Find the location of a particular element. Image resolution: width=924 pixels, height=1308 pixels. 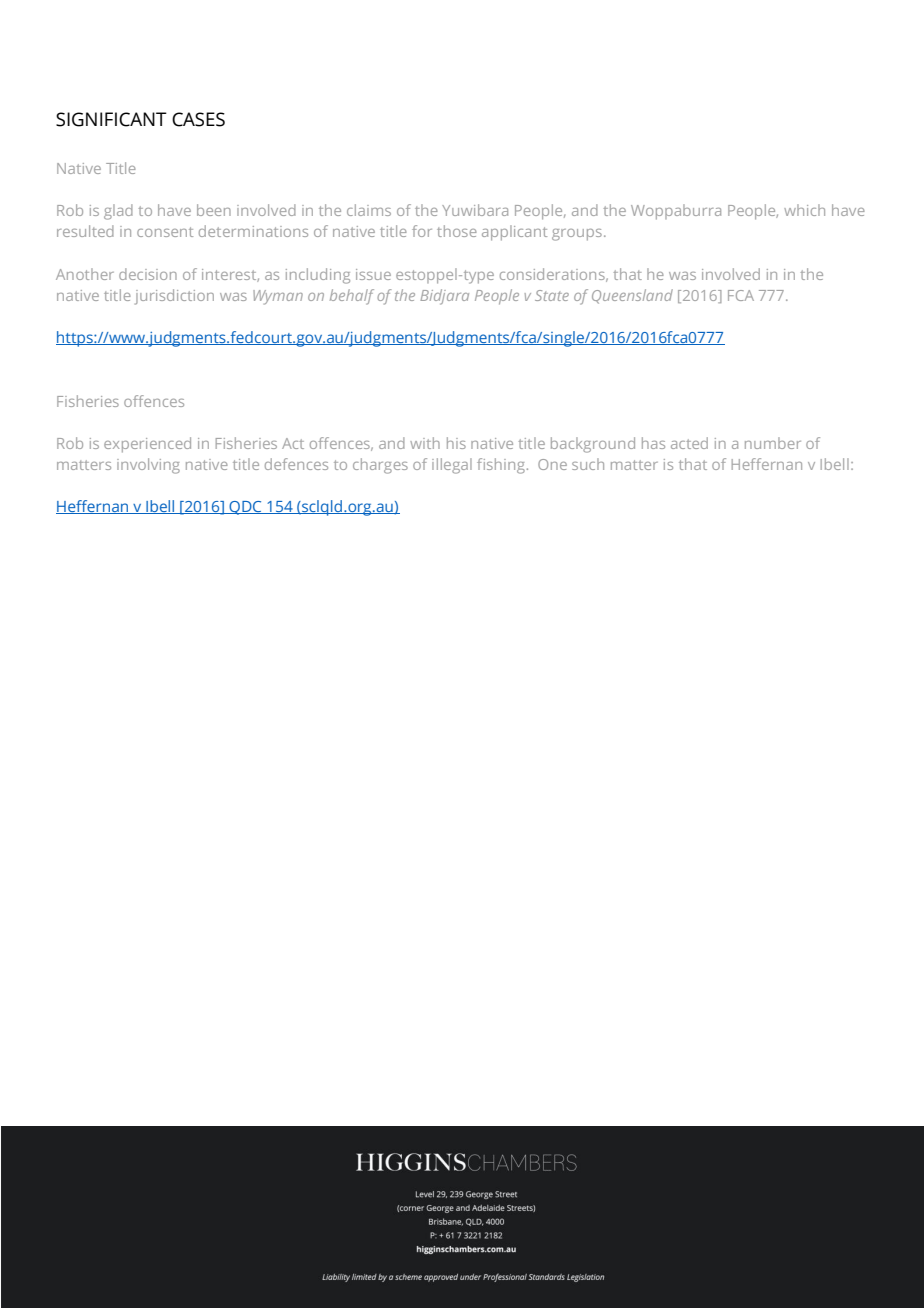

CASES is located at coordinates (198, 119).
